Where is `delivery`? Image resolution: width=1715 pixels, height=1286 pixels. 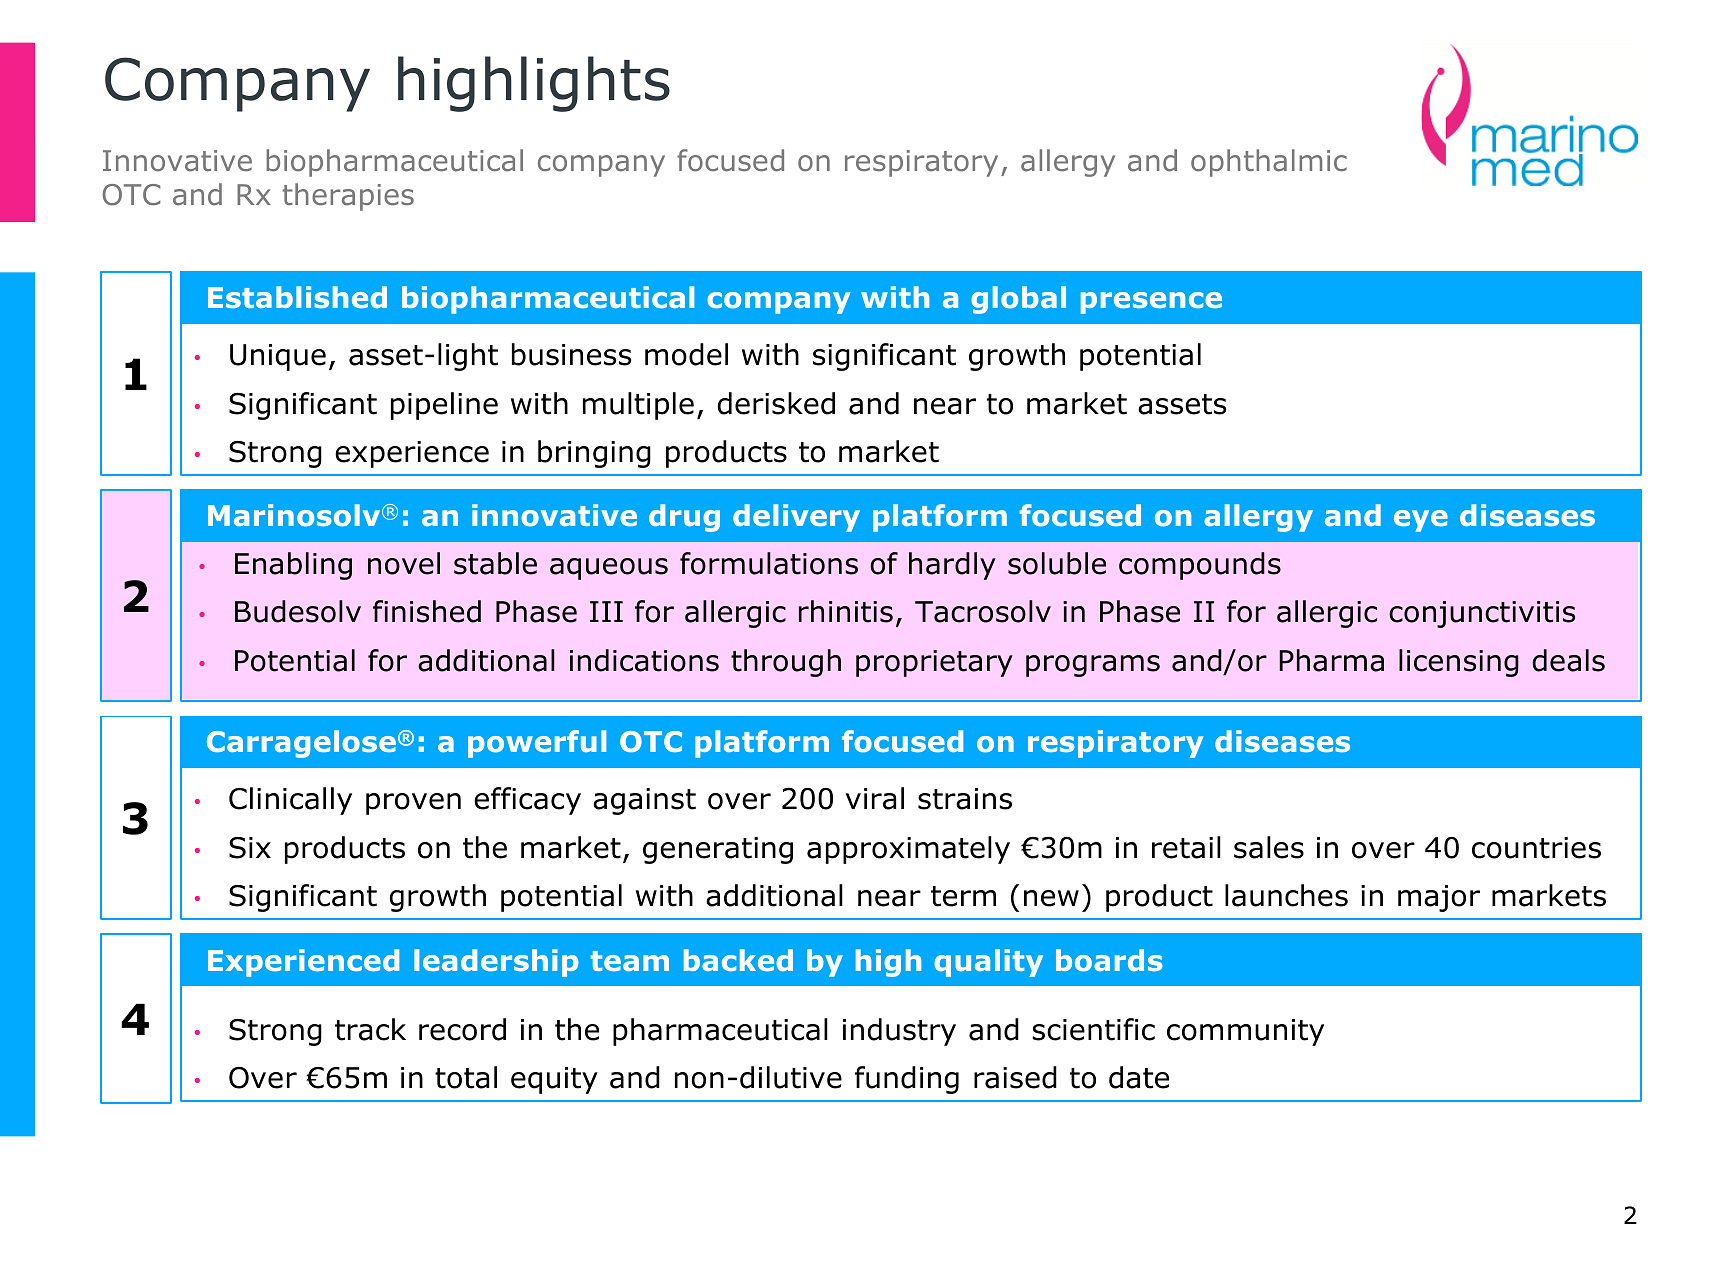 delivery is located at coordinates (796, 518).
